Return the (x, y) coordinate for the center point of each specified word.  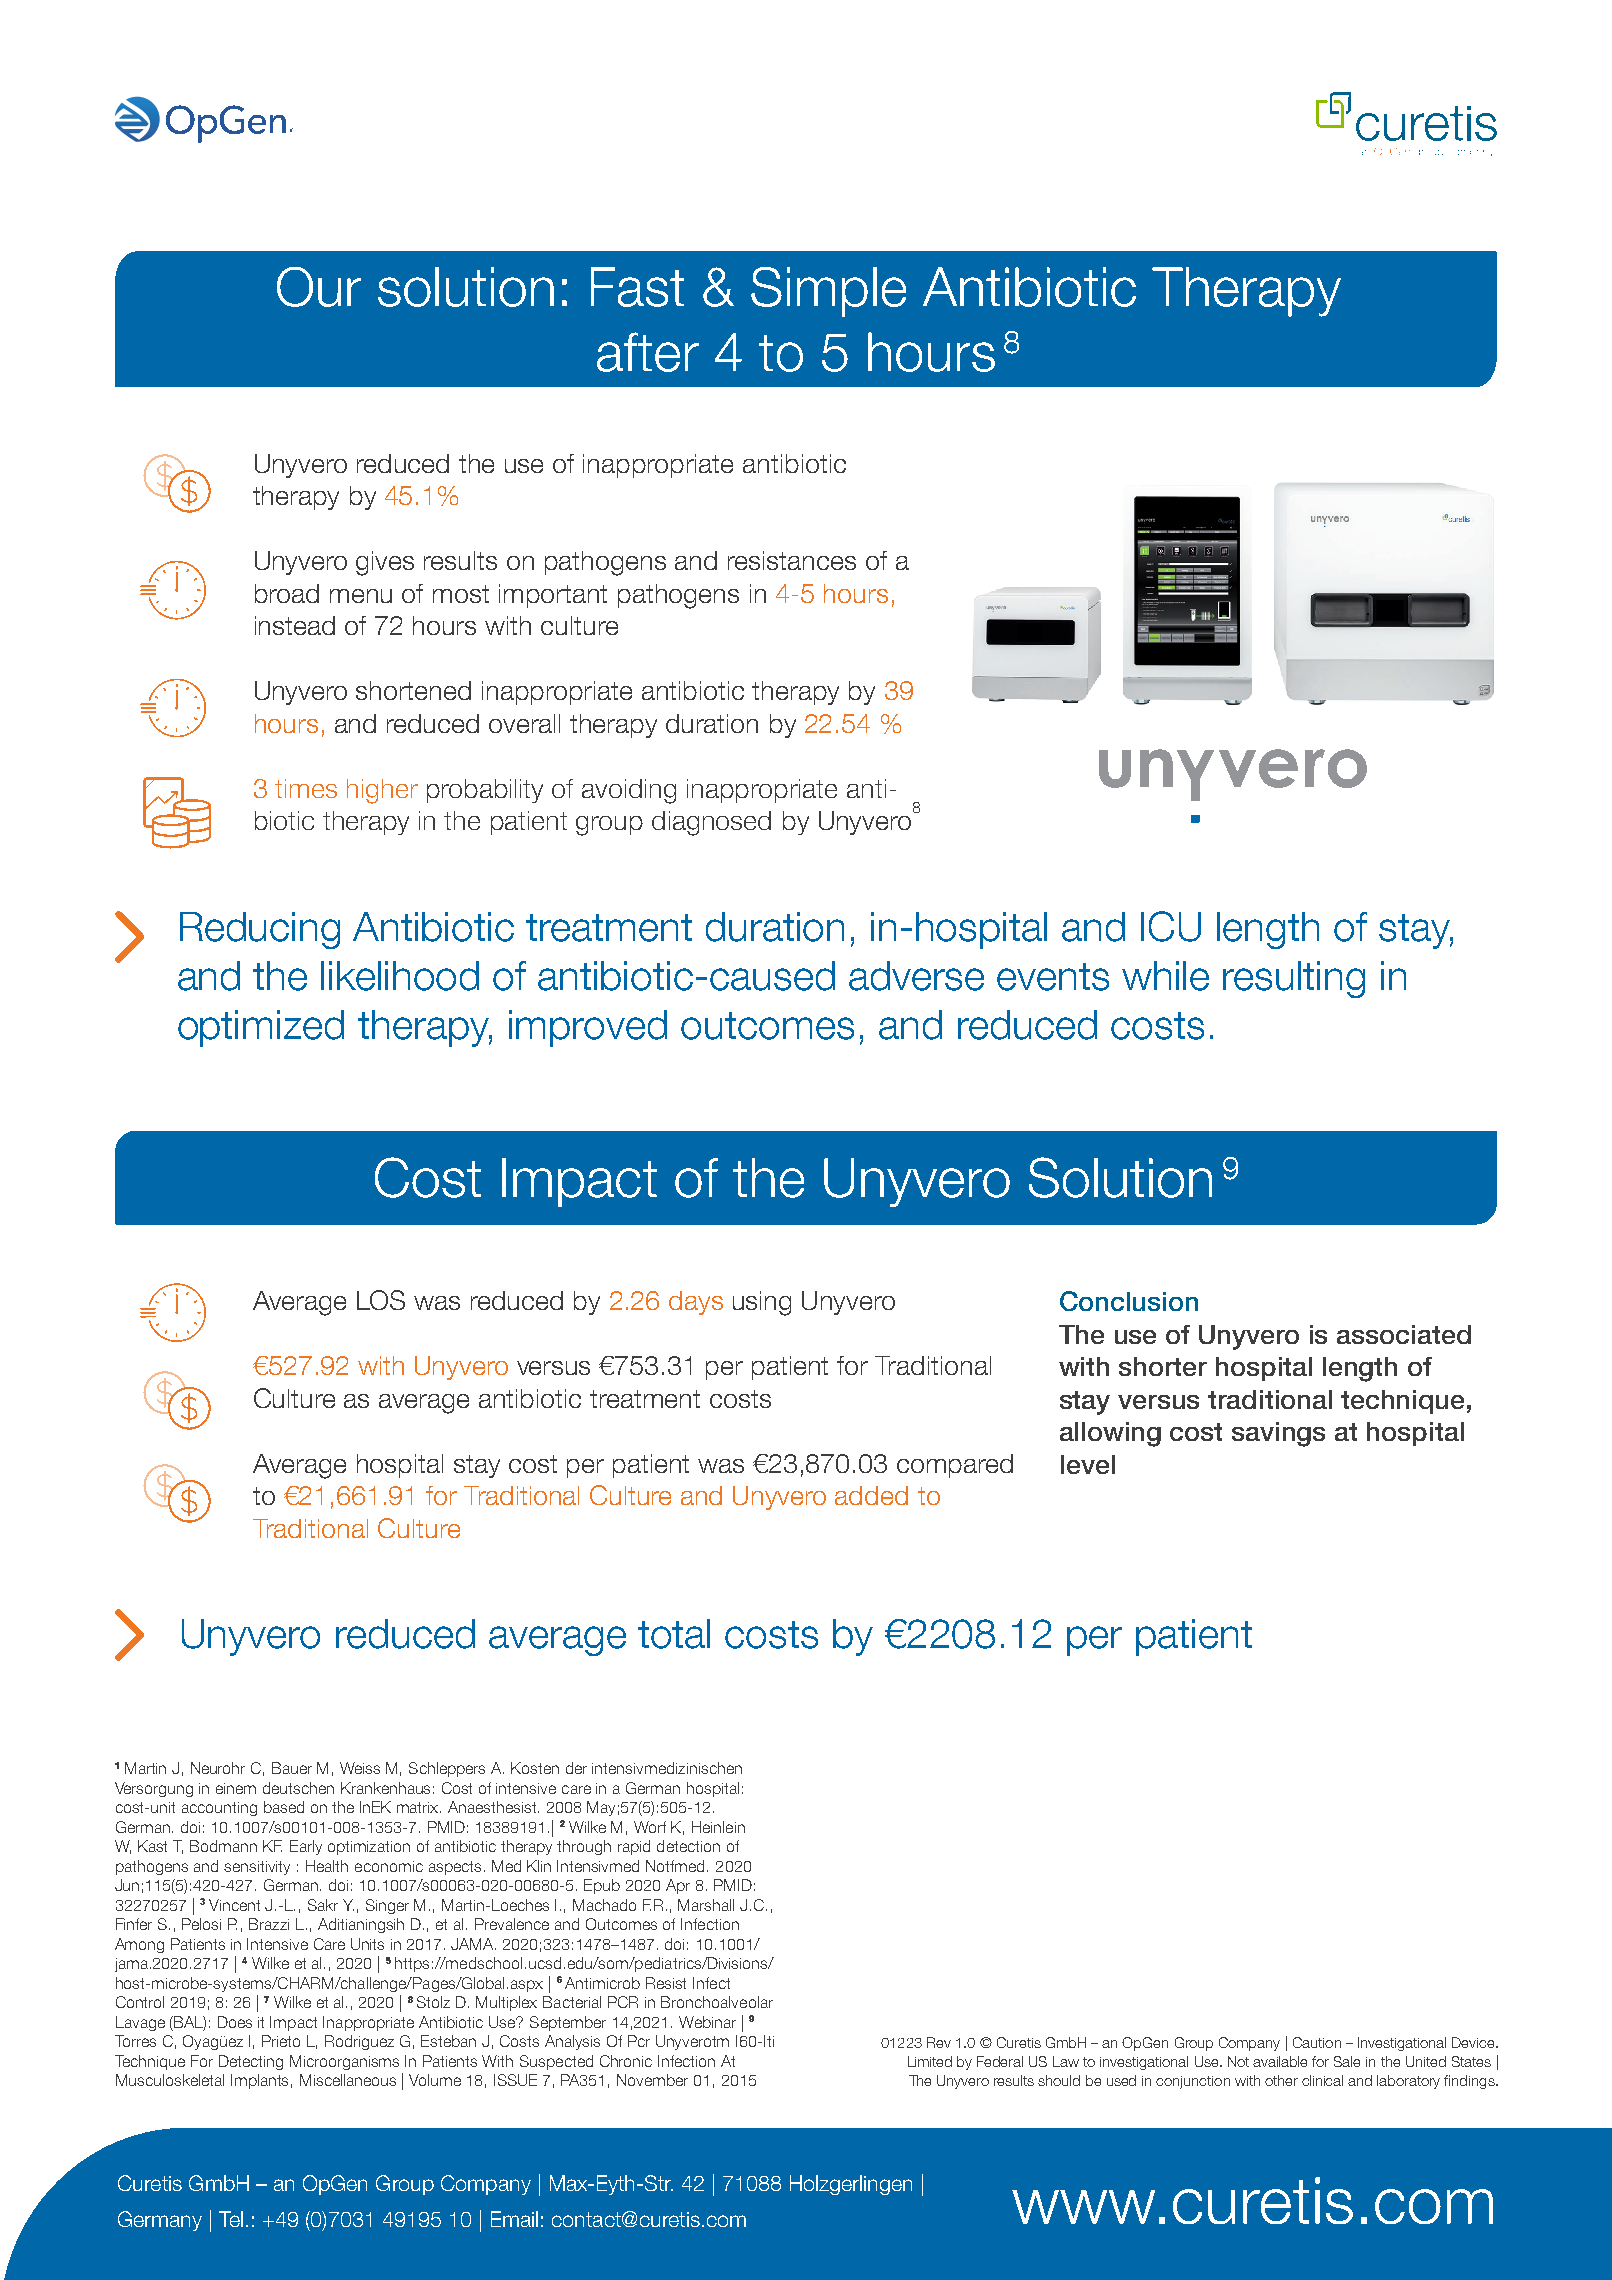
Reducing (260, 930)
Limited (930, 2061)
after (648, 352)
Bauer (292, 1768)
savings (1278, 1434)
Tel (231, 2219)
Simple (828, 292)
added (871, 1495)
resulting (1294, 979)
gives (385, 563)
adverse (916, 976)
